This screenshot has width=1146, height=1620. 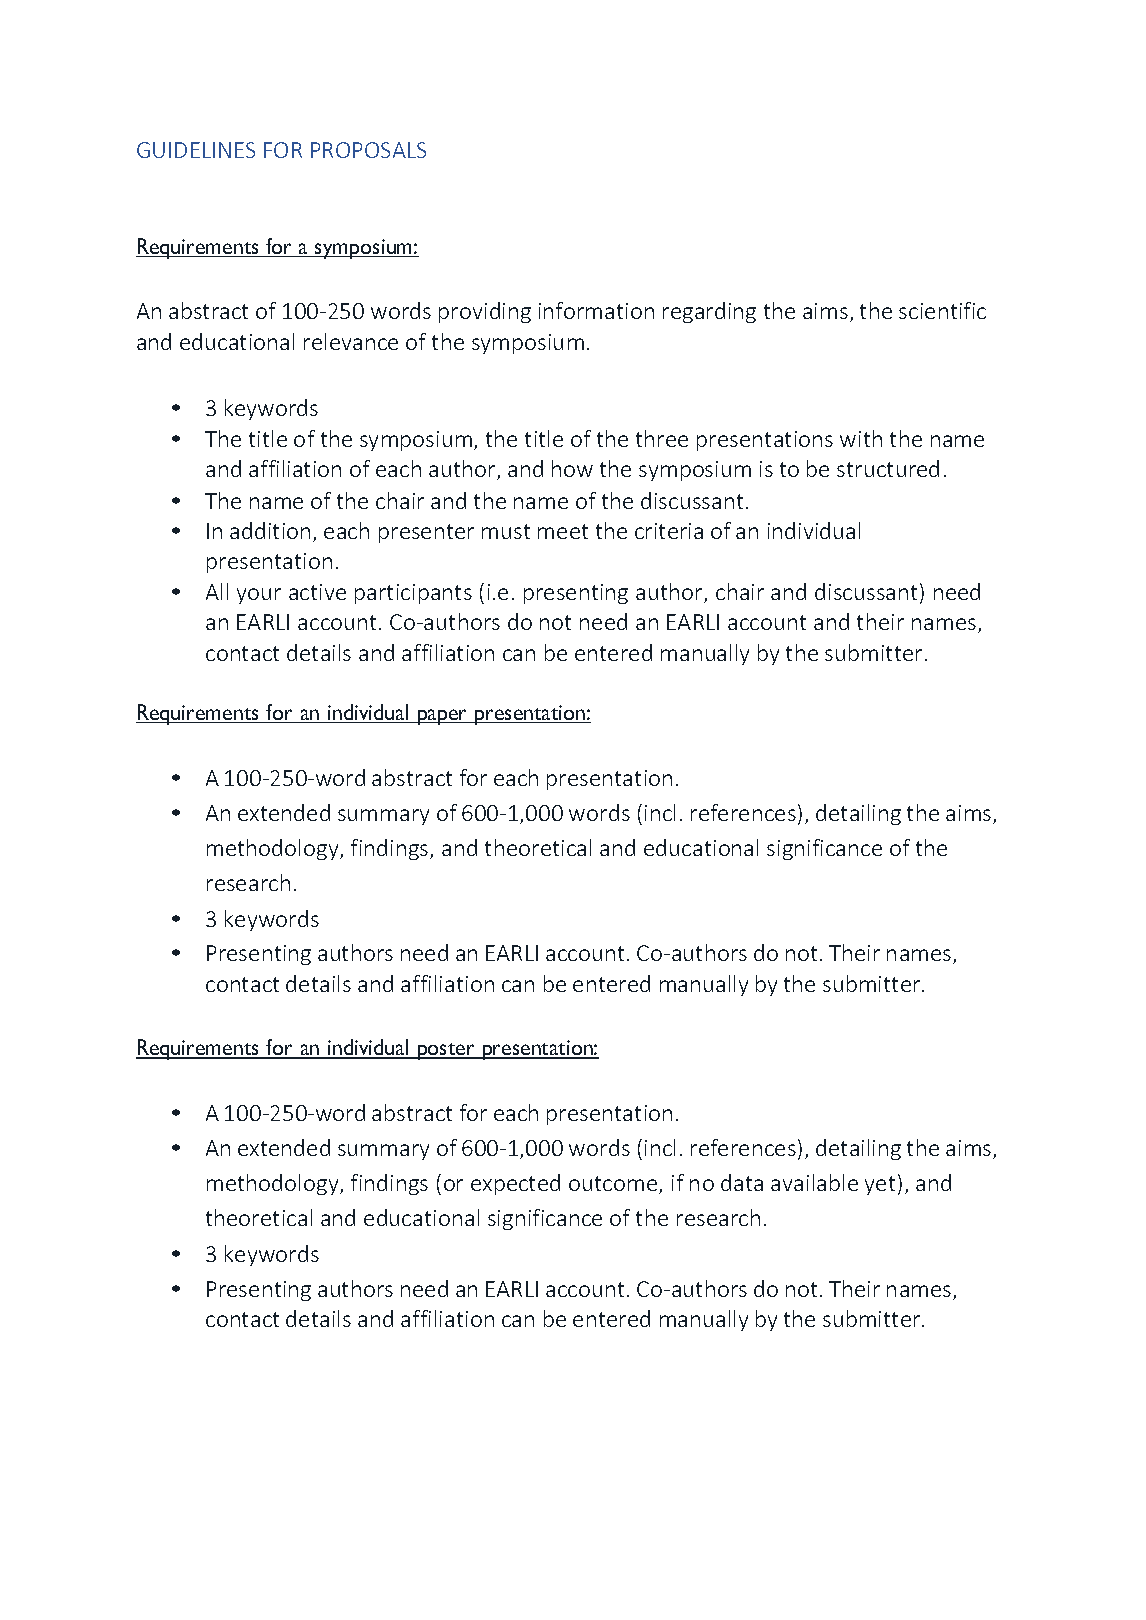 I want to click on PROPOSALS, so click(x=368, y=150).
